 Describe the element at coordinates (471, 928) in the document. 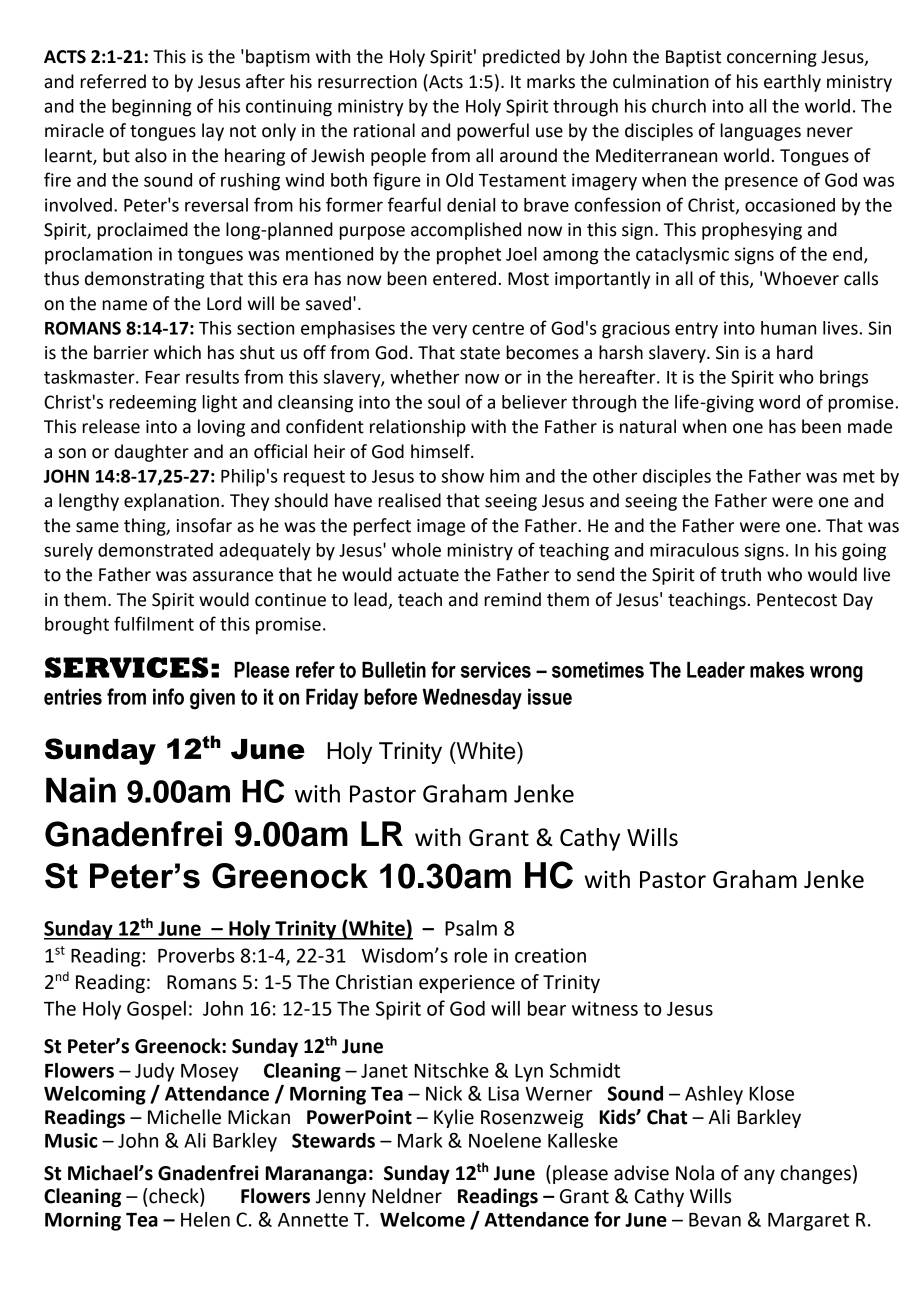

I see `Psalm` at that location.
